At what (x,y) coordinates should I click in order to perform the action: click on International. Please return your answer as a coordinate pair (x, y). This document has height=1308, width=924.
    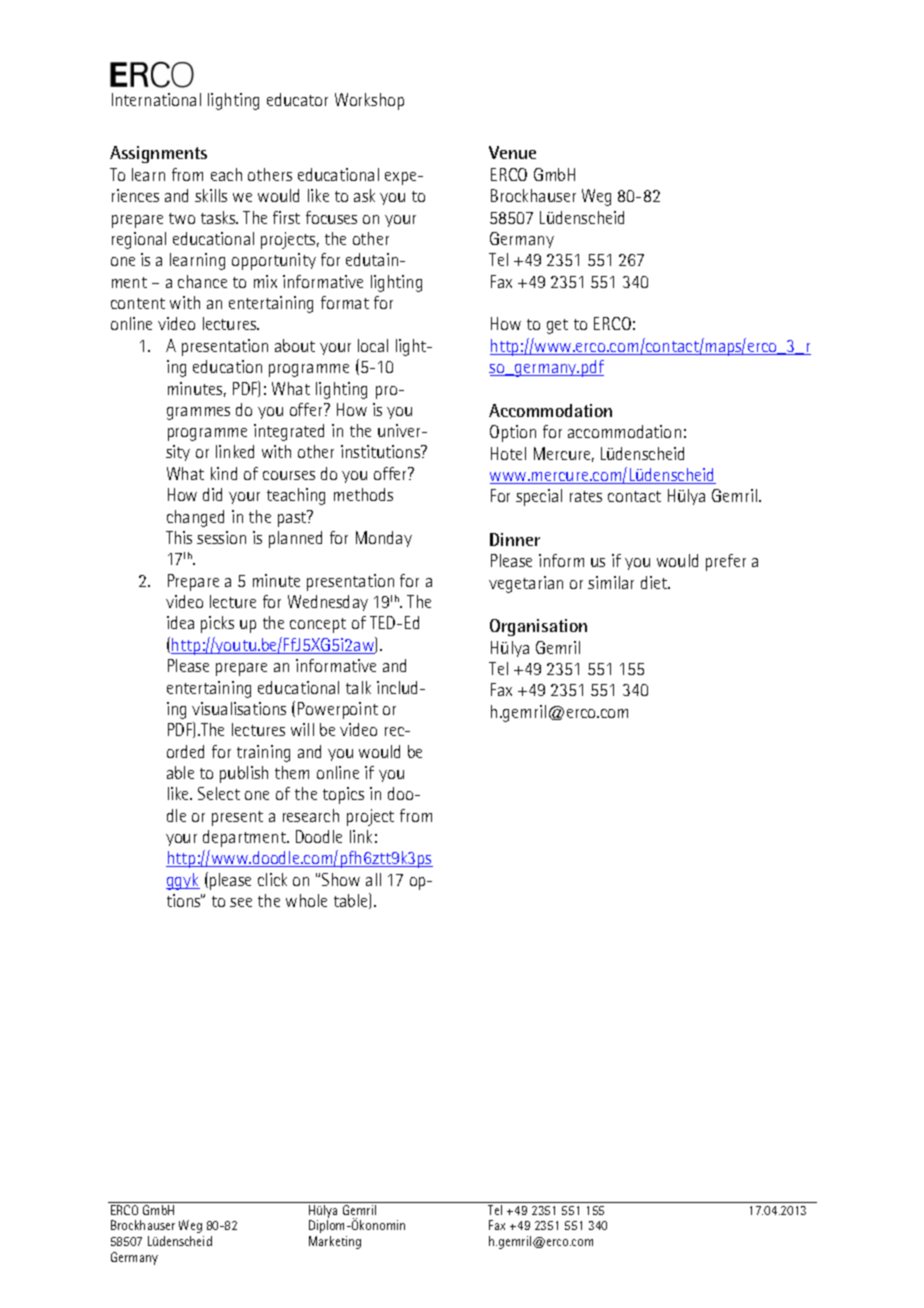
    Looking at the image, I should click on (156, 99).
